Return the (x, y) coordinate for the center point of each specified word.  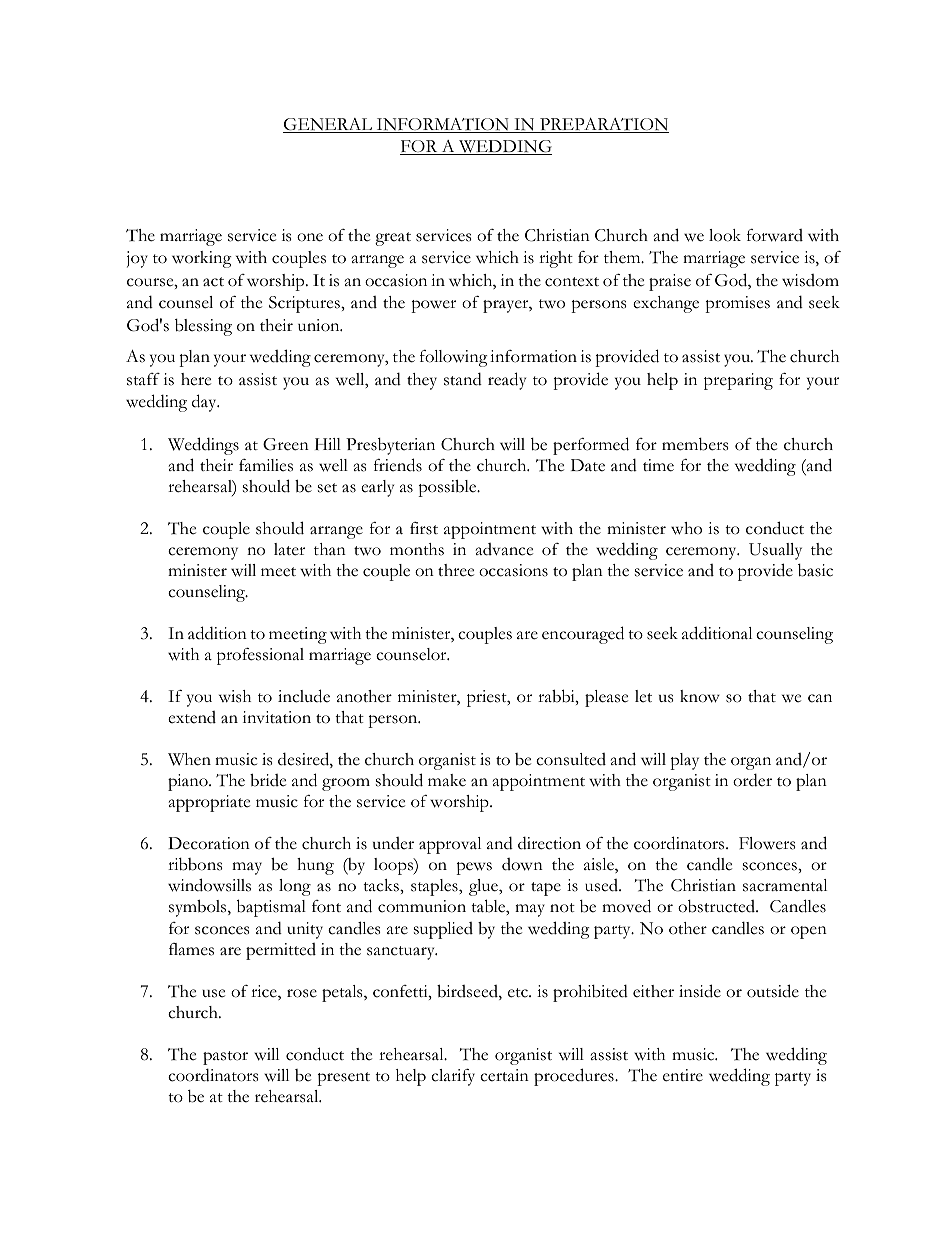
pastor (225, 1058)
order (752, 780)
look (725, 235)
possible (448, 488)
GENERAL (329, 125)
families (266, 465)
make (447, 780)
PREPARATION (603, 125)
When (189, 759)
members (695, 444)
